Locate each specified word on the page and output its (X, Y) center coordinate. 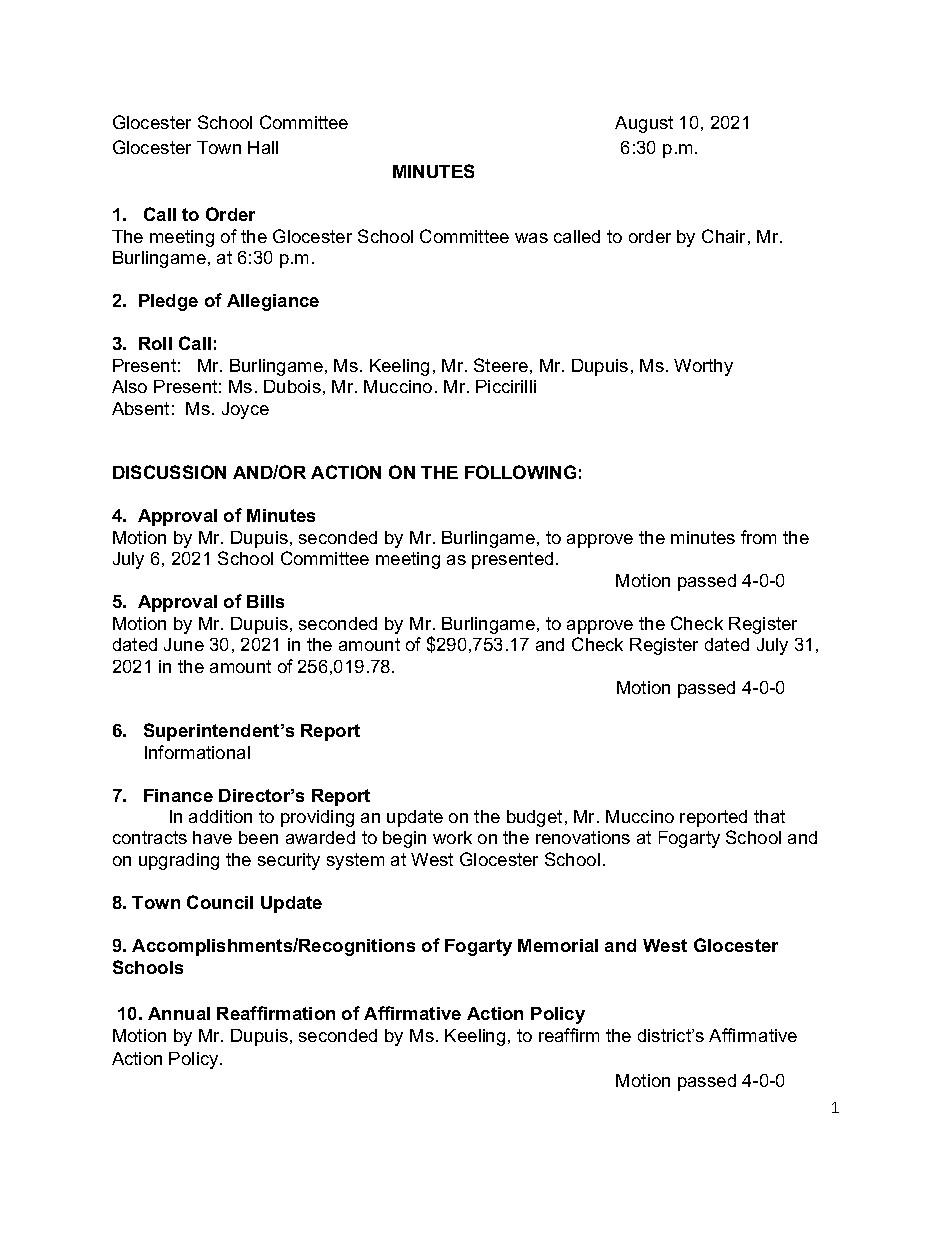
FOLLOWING (520, 472)
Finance (178, 795)
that (769, 816)
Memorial (558, 945)
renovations (583, 837)
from (758, 537)
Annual (179, 1013)
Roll (155, 343)
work (452, 837)
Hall (263, 147)
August (644, 124)
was (531, 238)
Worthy (703, 367)
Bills (265, 601)
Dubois (292, 386)
